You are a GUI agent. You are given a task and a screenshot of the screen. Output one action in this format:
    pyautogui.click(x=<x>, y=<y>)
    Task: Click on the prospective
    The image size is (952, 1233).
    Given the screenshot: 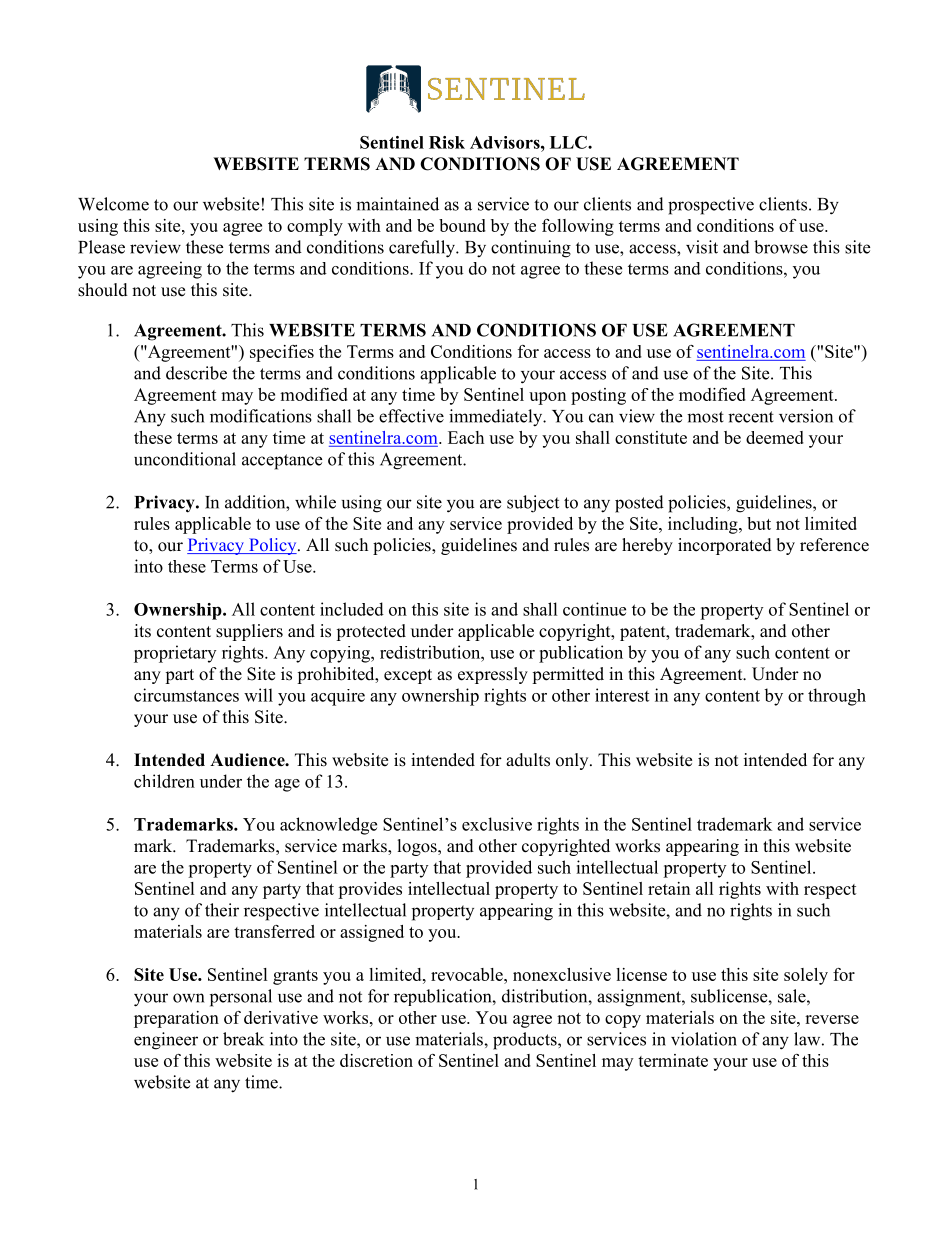 What is the action you would take?
    pyautogui.click(x=711, y=206)
